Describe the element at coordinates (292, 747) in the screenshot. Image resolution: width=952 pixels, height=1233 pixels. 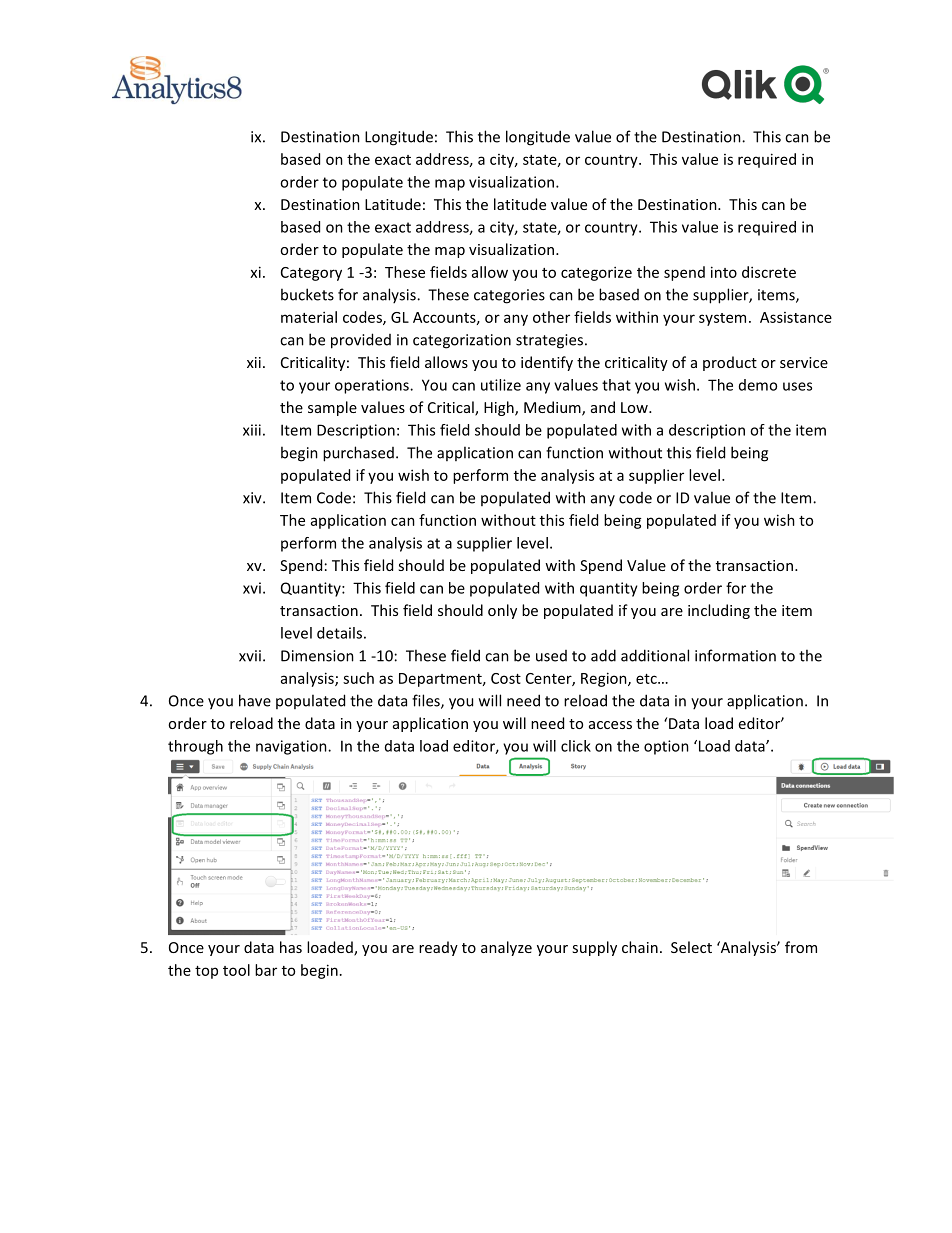
I see `navigation` at that location.
